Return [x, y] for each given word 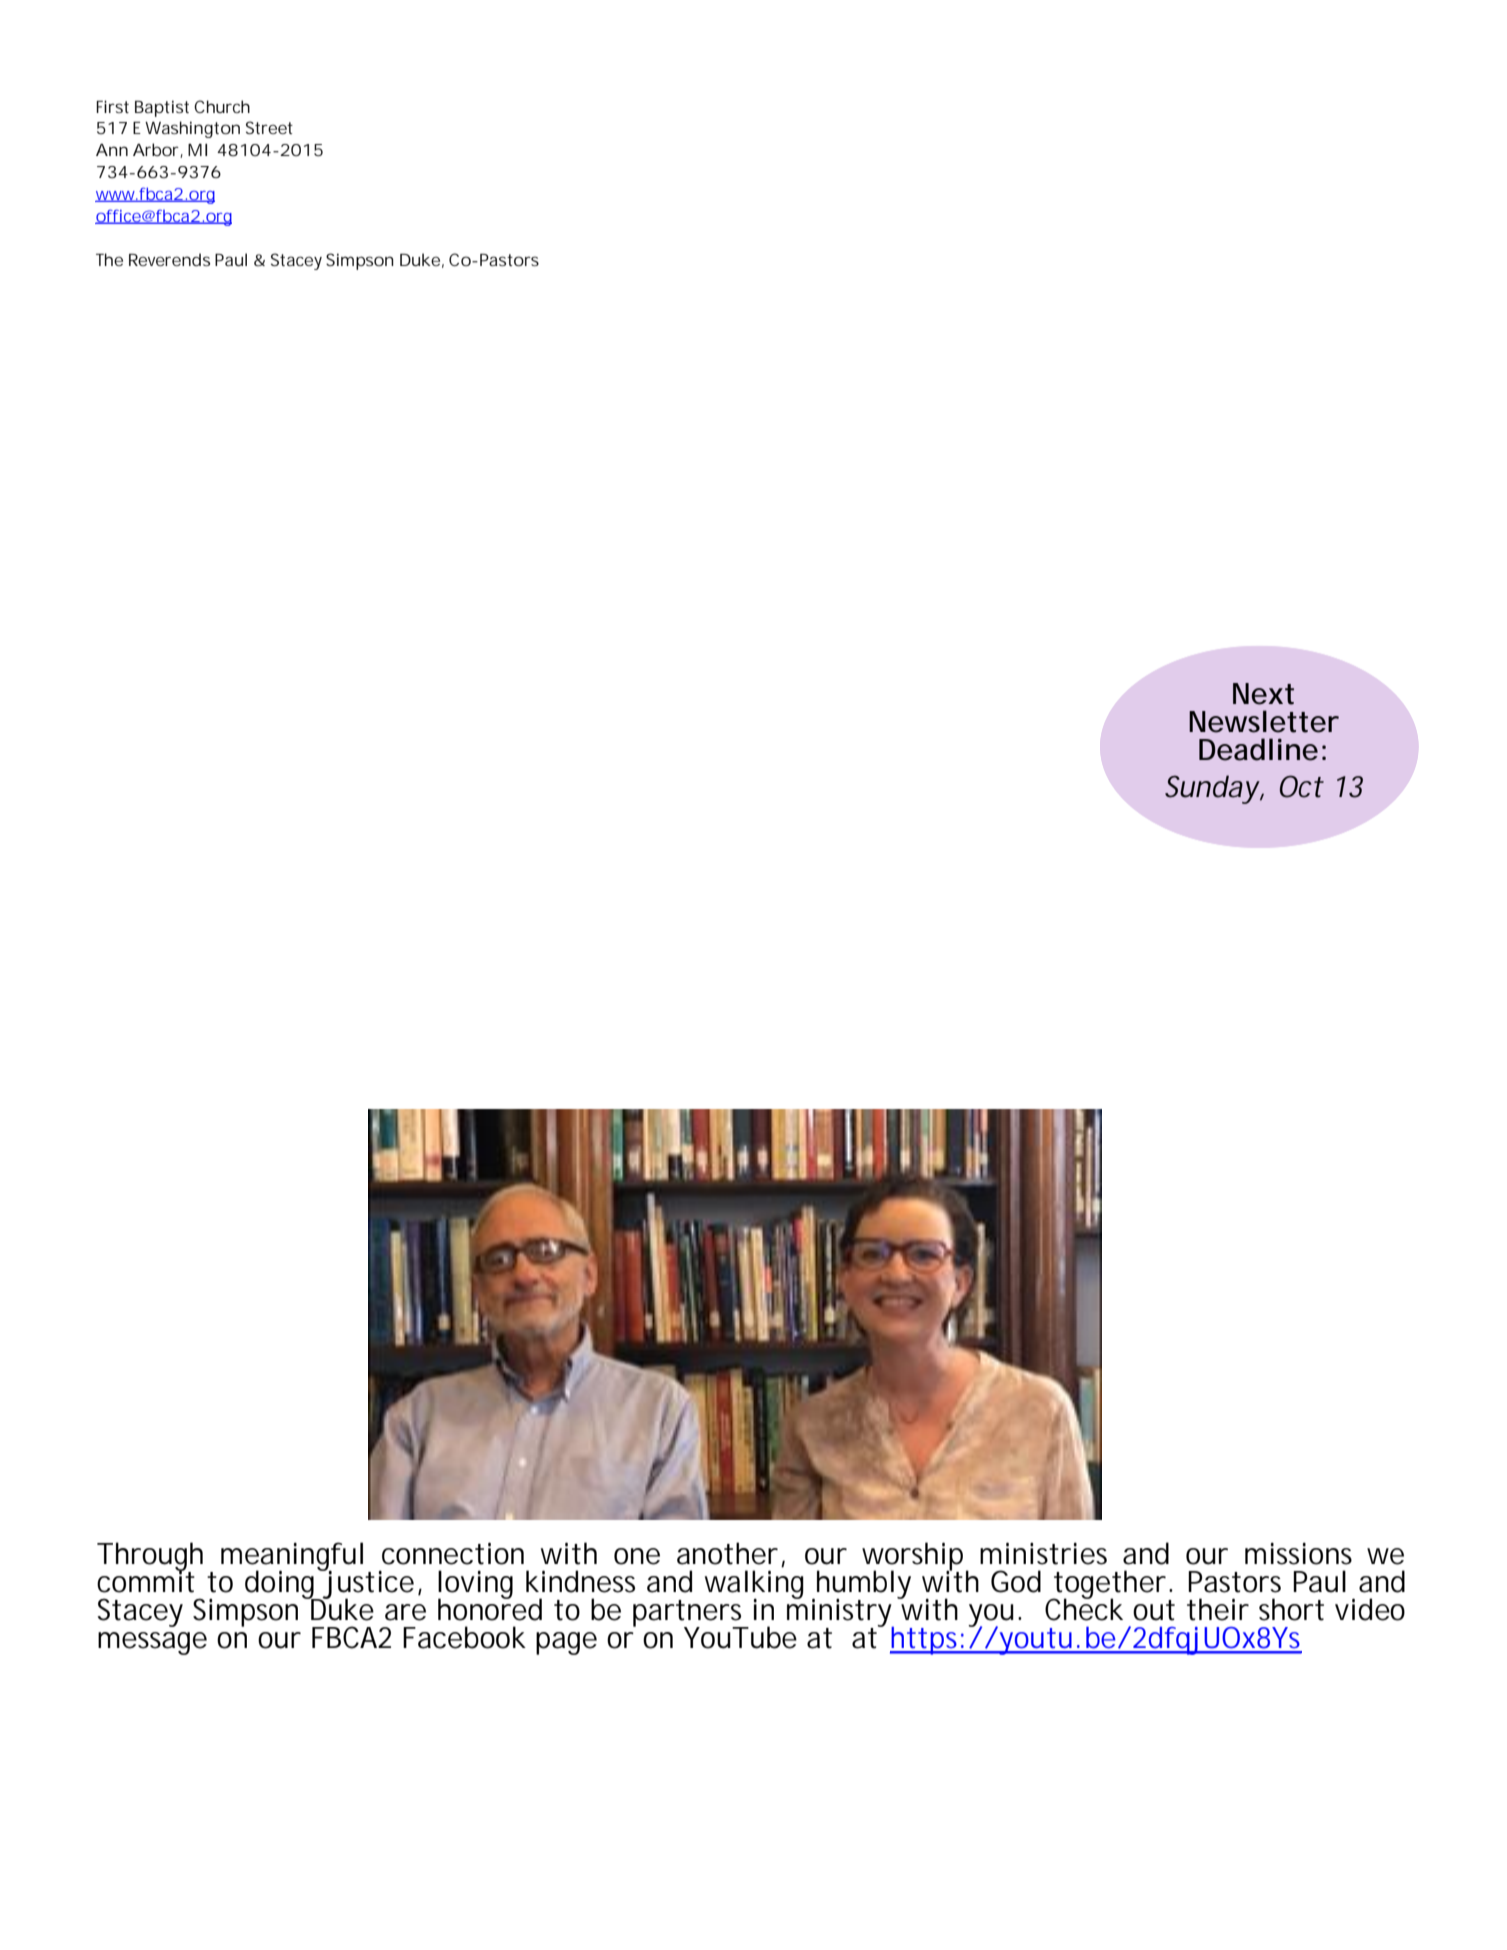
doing [282, 1584]
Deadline [1258, 749]
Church [222, 106]
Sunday [1212, 789]
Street [269, 127]
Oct [1302, 786]
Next [1263, 694]
